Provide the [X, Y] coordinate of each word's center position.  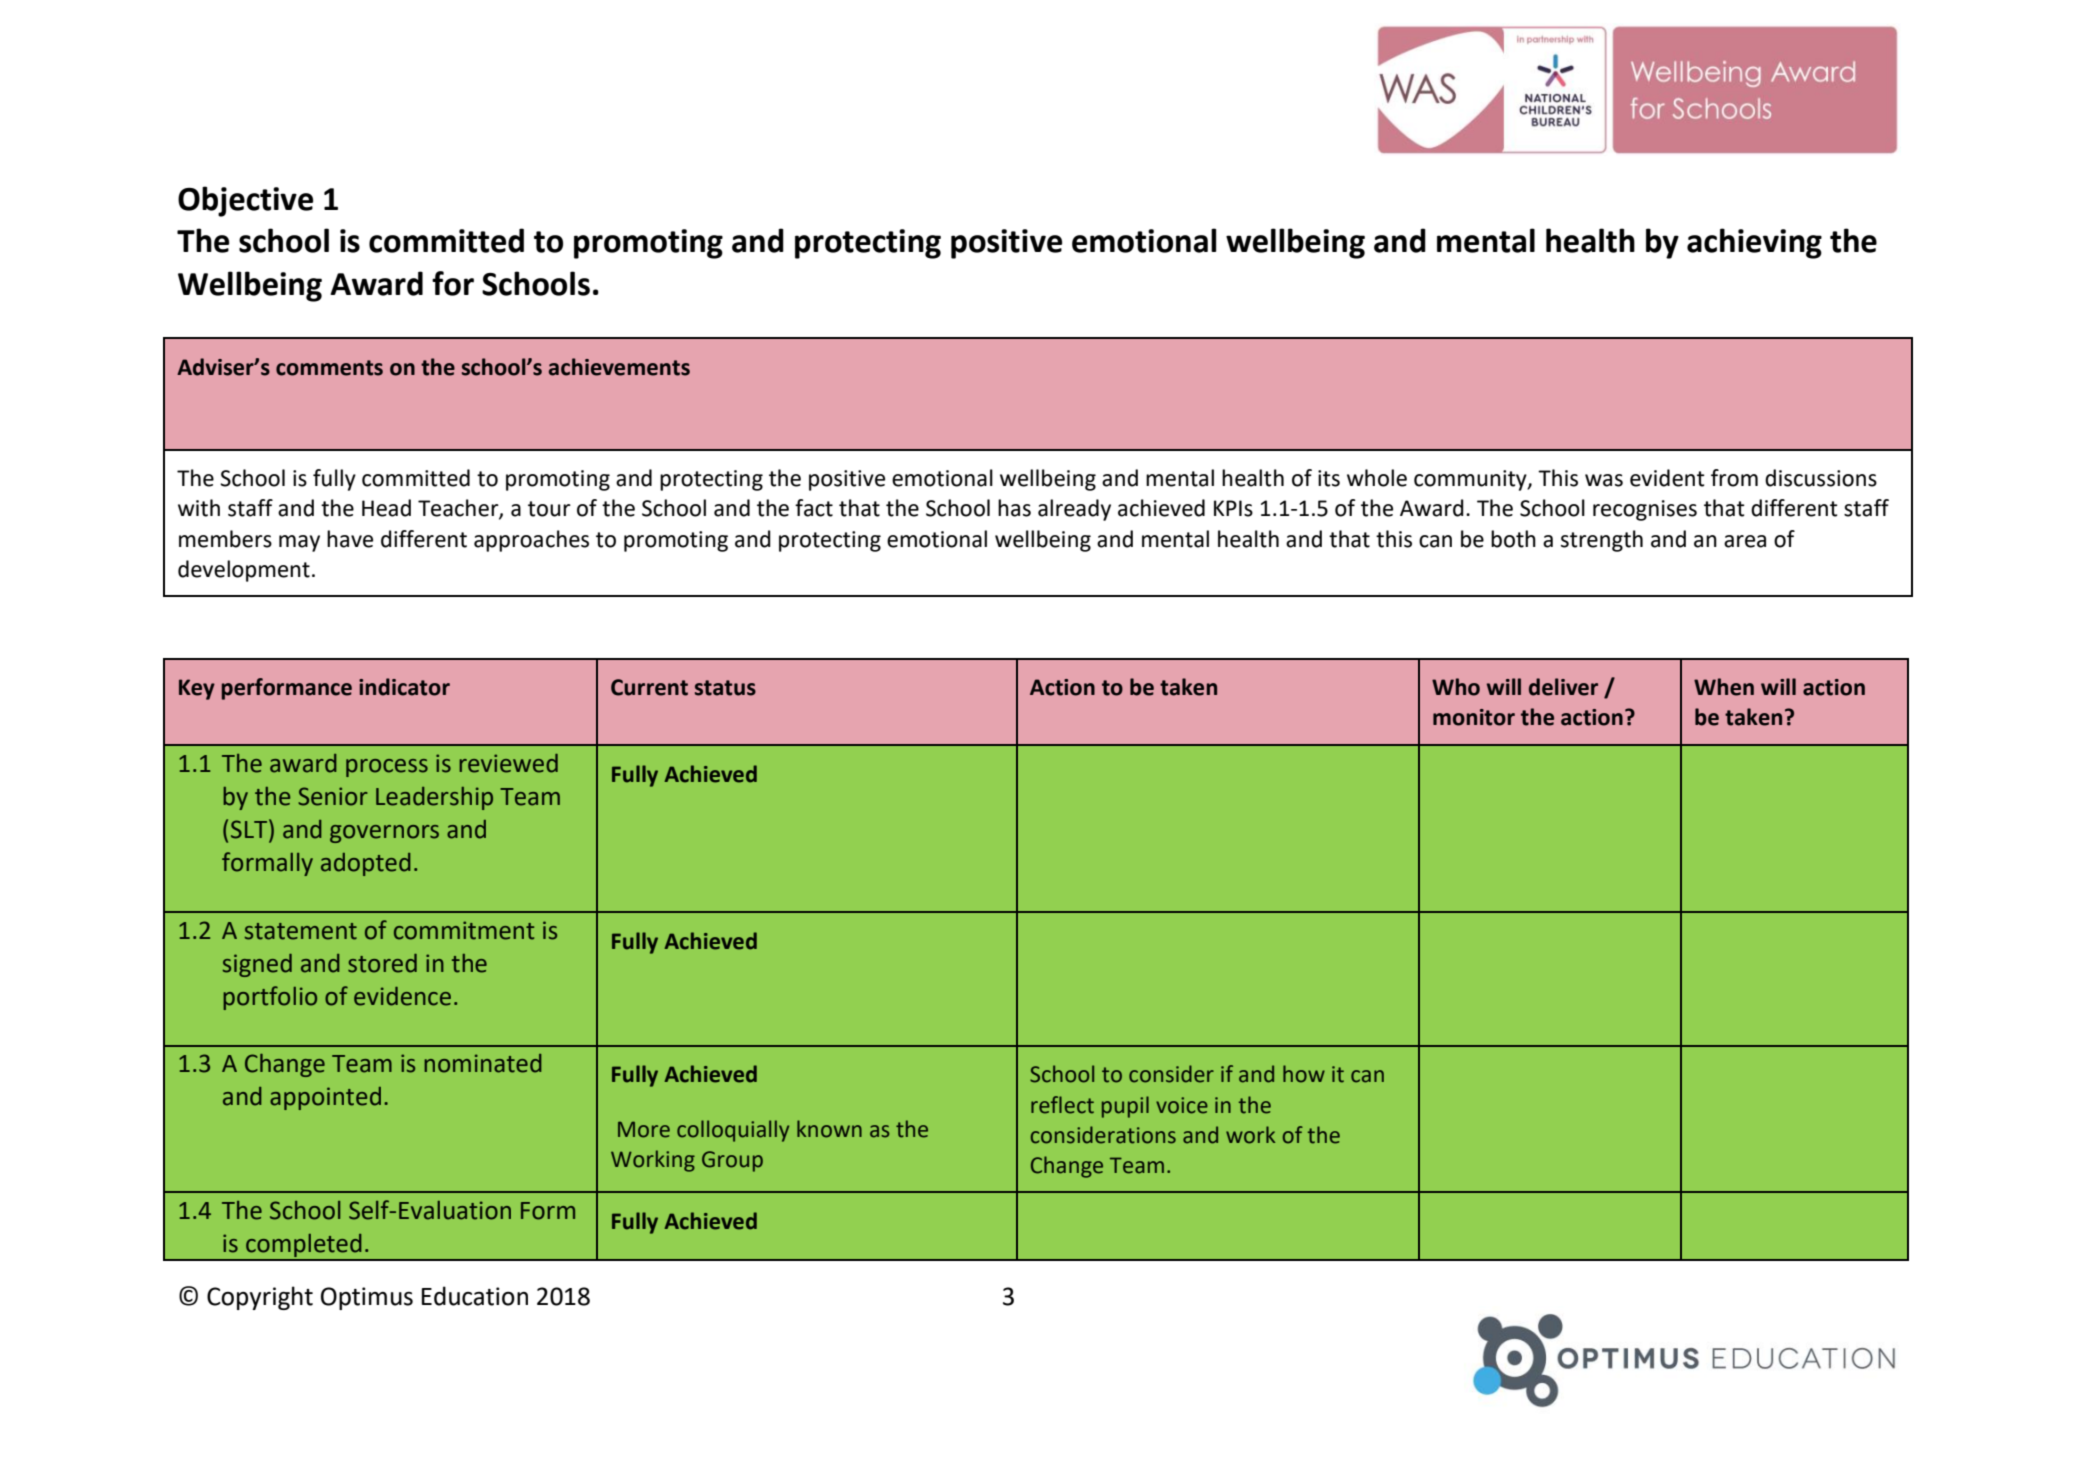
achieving [1754, 243]
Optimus [367, 1298]
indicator [404, 687]
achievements [619, 367]
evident [1667, 478]
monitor [1474, 717]
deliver [1563, 687]
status [725, 688]
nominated [483, 1063]
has [1014, 508]
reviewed [508, 763]
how [1304, 1074]
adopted [366, 864]
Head [386, 508]
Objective [245, 201]
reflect [1062, 1105]
